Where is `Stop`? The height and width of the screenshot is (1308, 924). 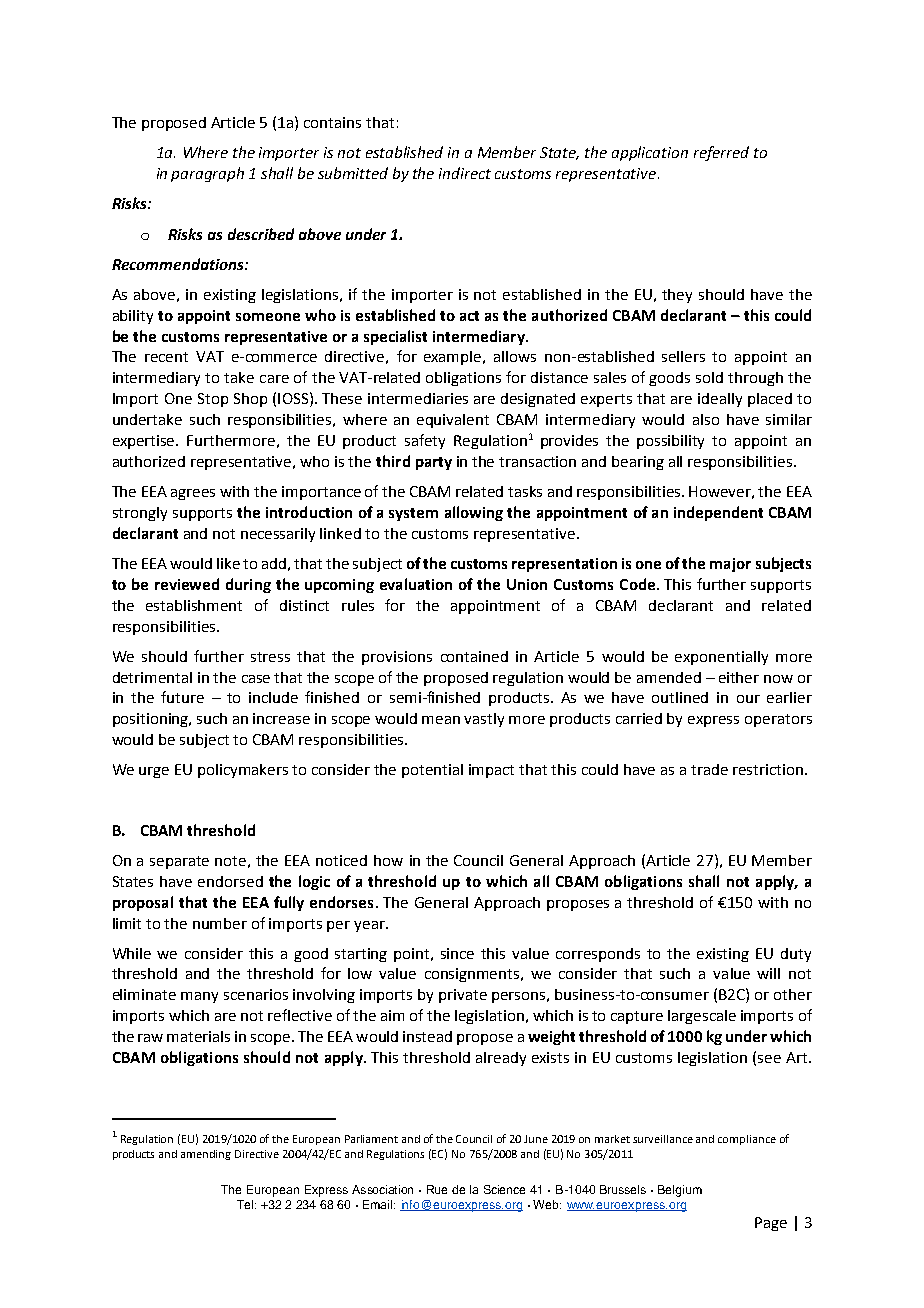
Stop is located at coordinates (213, 400).
